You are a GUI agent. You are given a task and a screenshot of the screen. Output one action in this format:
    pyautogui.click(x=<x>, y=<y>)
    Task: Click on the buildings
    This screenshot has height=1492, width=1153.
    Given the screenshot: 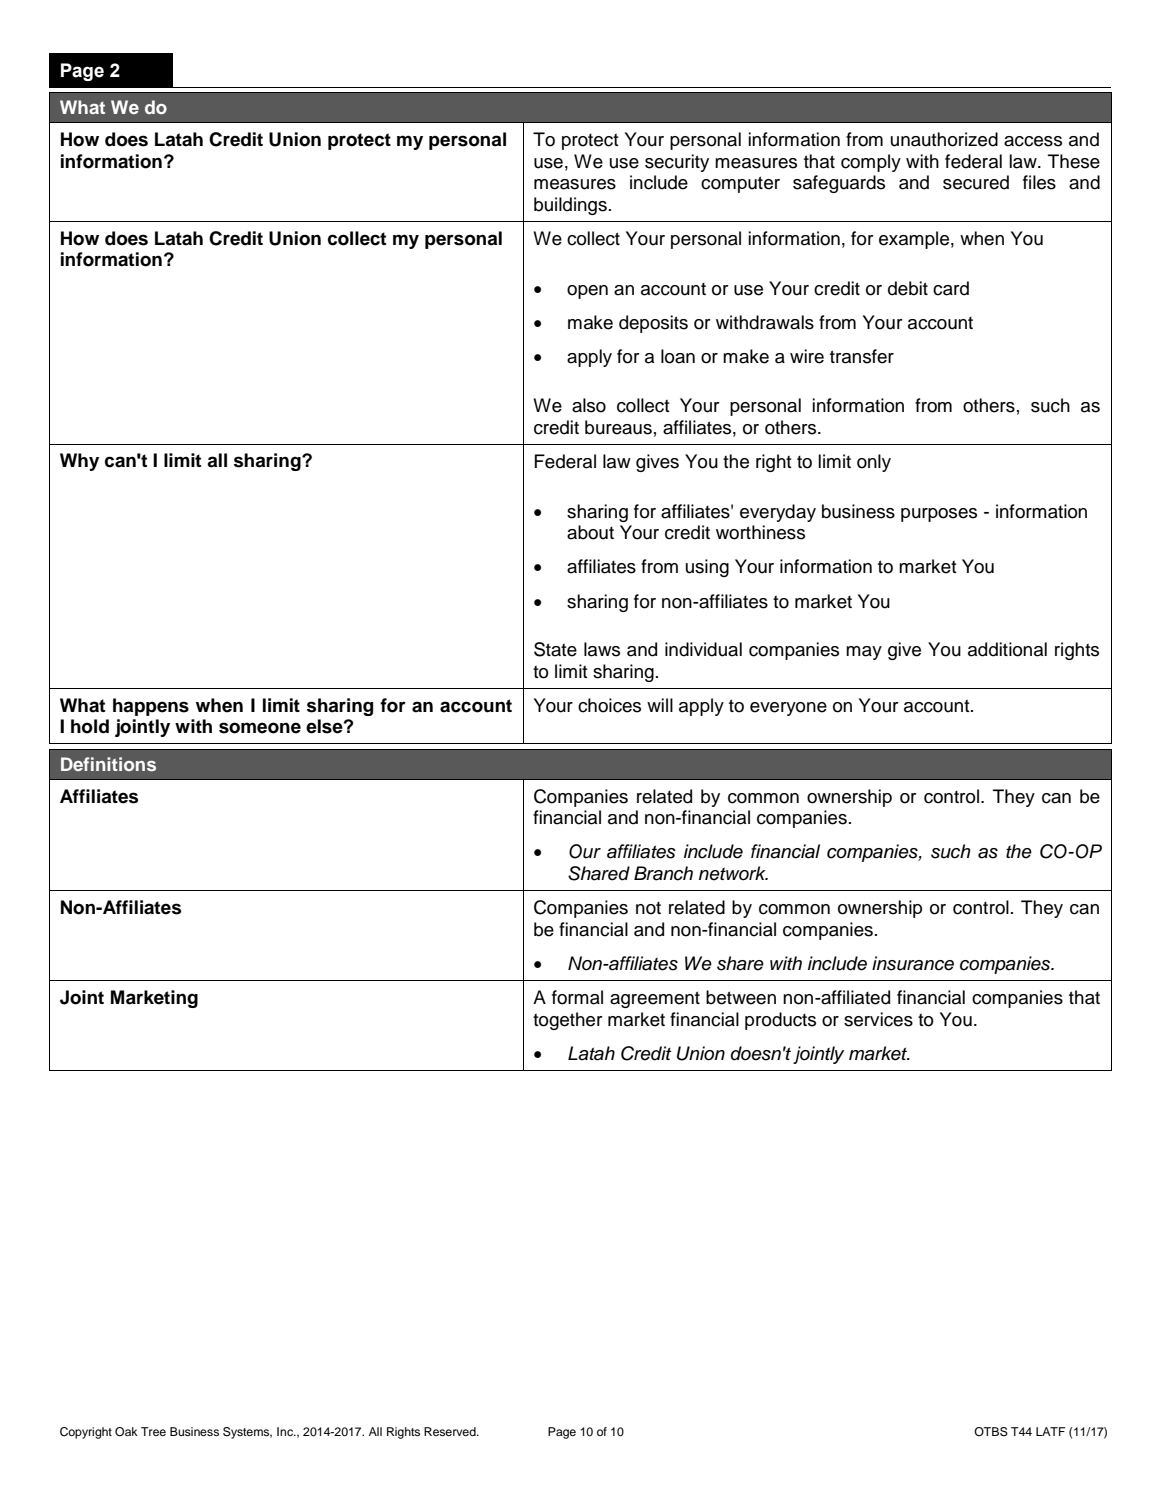 What is the action you would take?
    pyautogui.click(x=570, y=206)
